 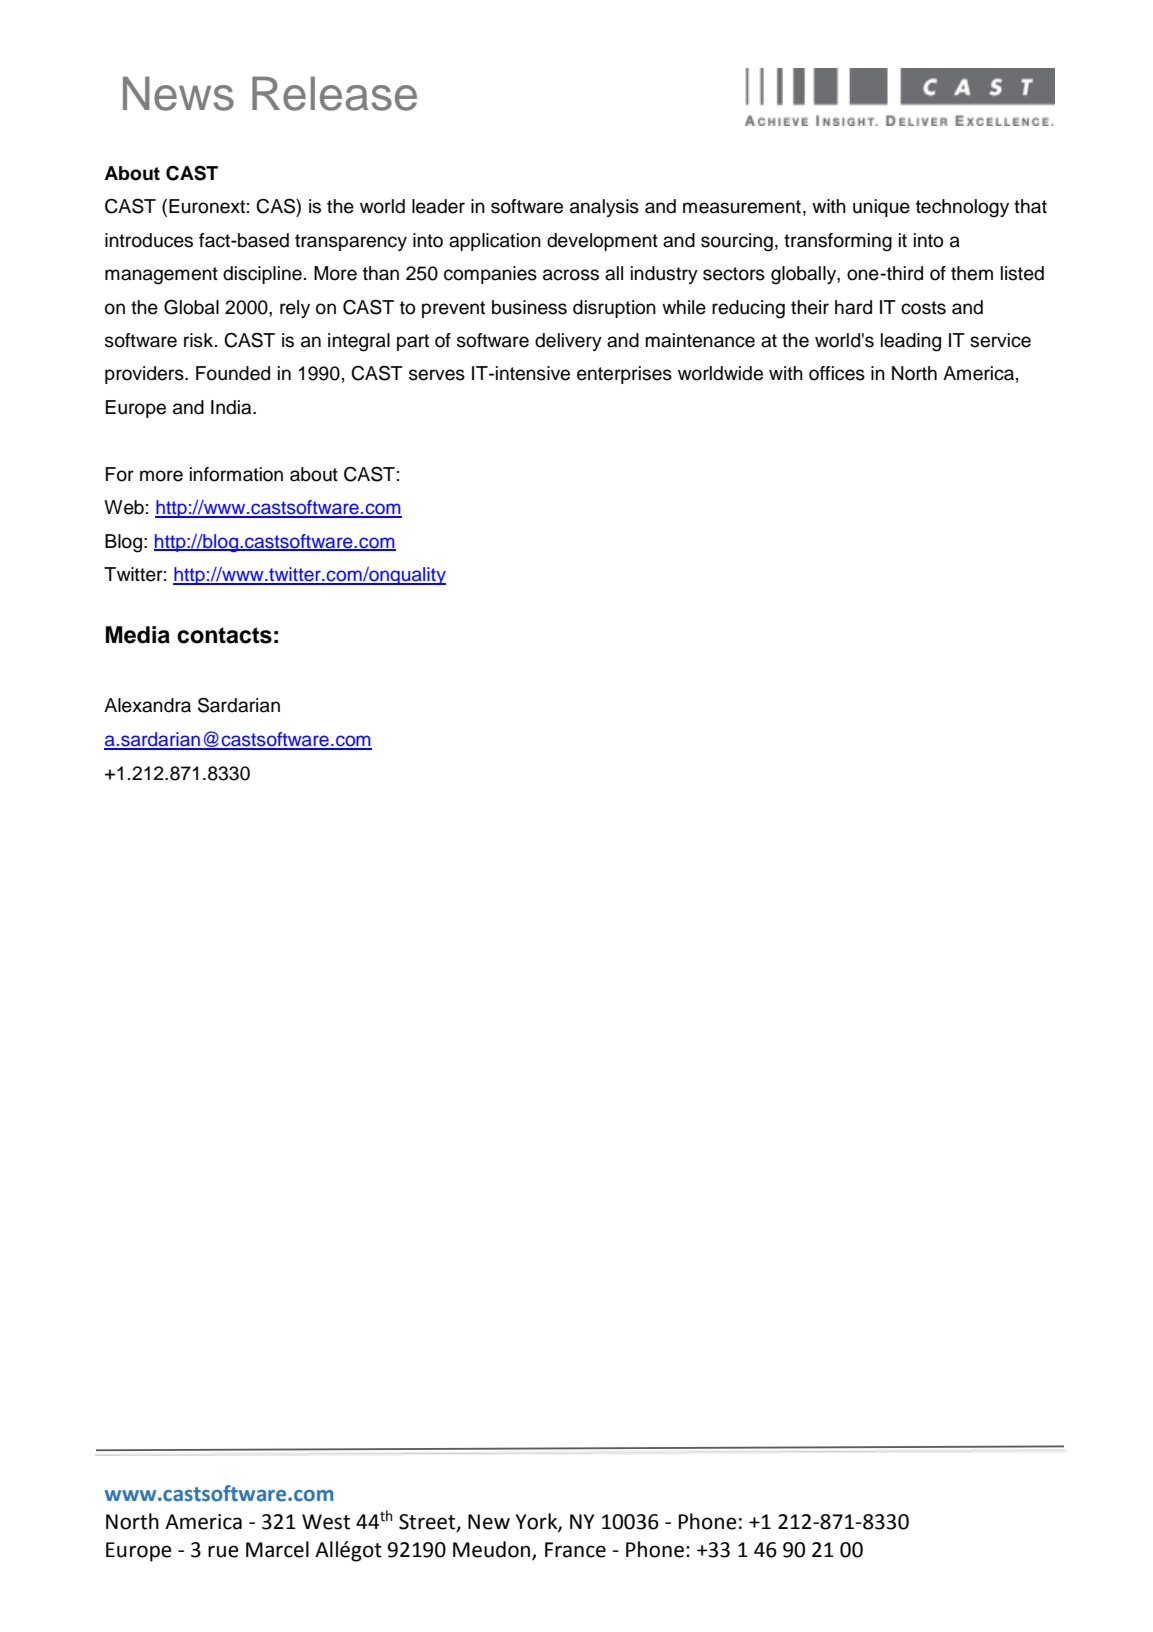 What do you see at coordinates (178, 93) in the document?
I see `News` at bounding box center [178, 93].
